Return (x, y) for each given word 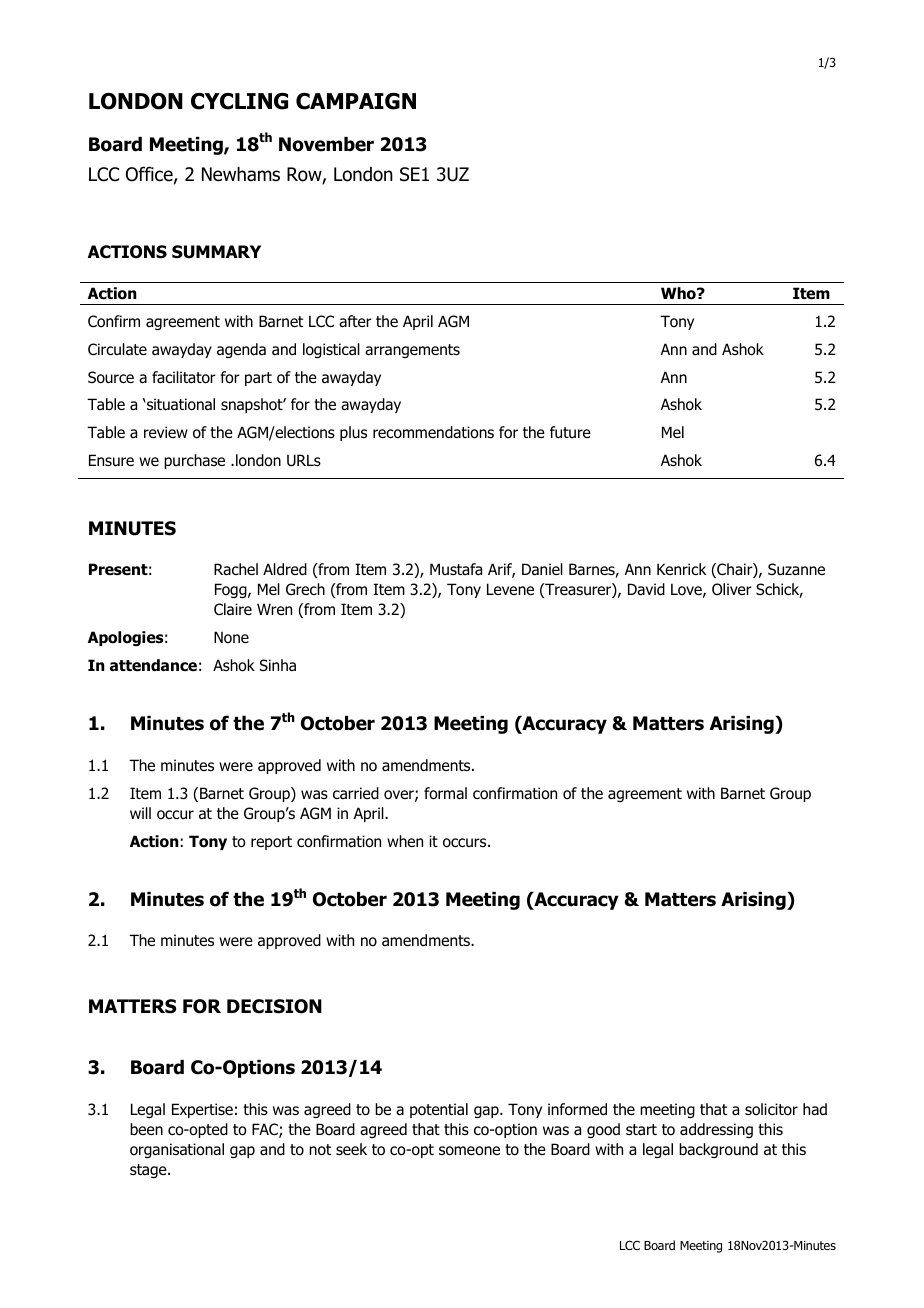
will (140, 813)
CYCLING (239, 101)
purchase (194, 461)
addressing (716, 1130)
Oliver (732, 589)
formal (445, 793)
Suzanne (796, 569)
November (326, 144)
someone (469, 1151)
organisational (177, 1150)
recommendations (433, 432)
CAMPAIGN (356, 101)
